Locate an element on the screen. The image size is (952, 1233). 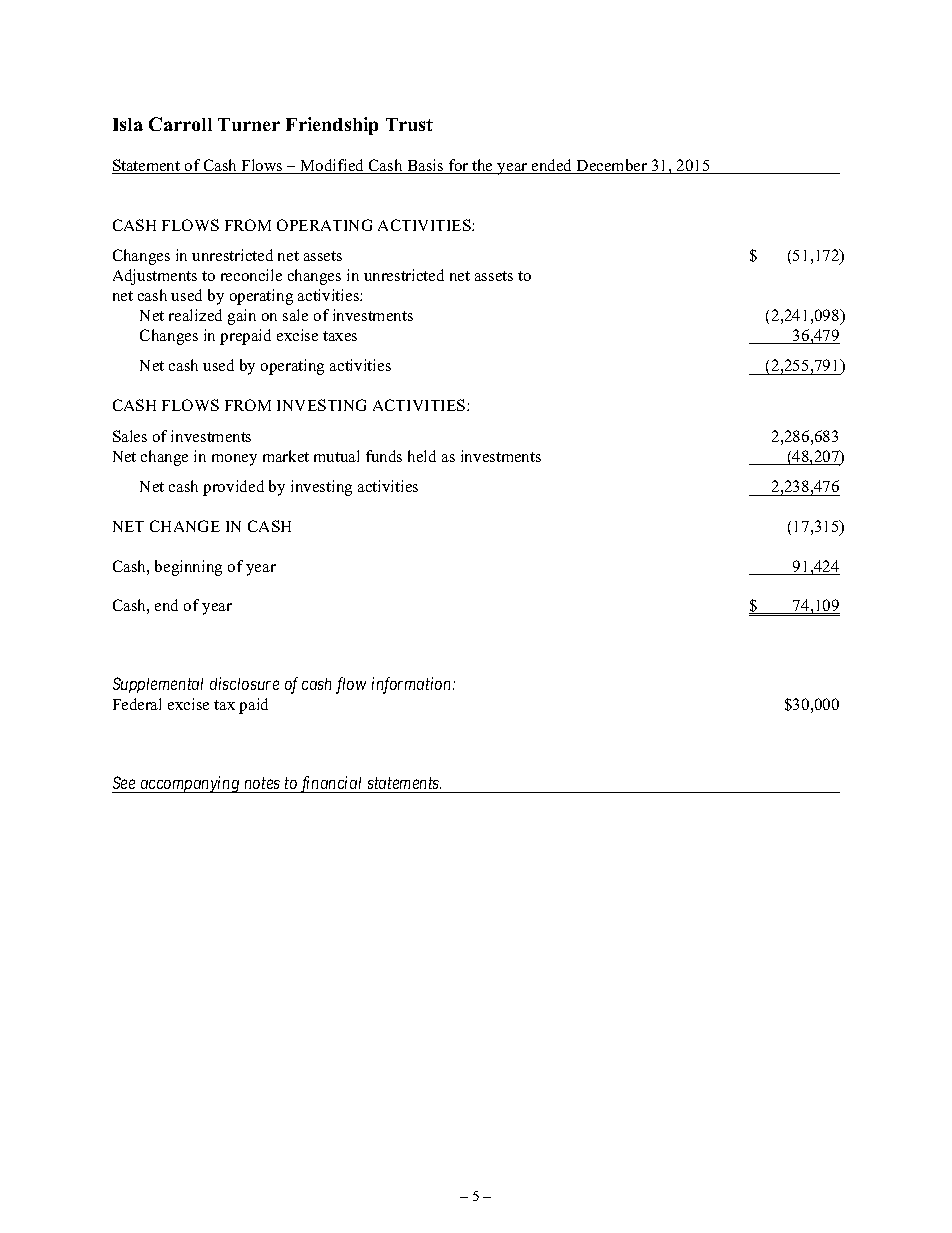
information is located at coordinates (413, 685).
